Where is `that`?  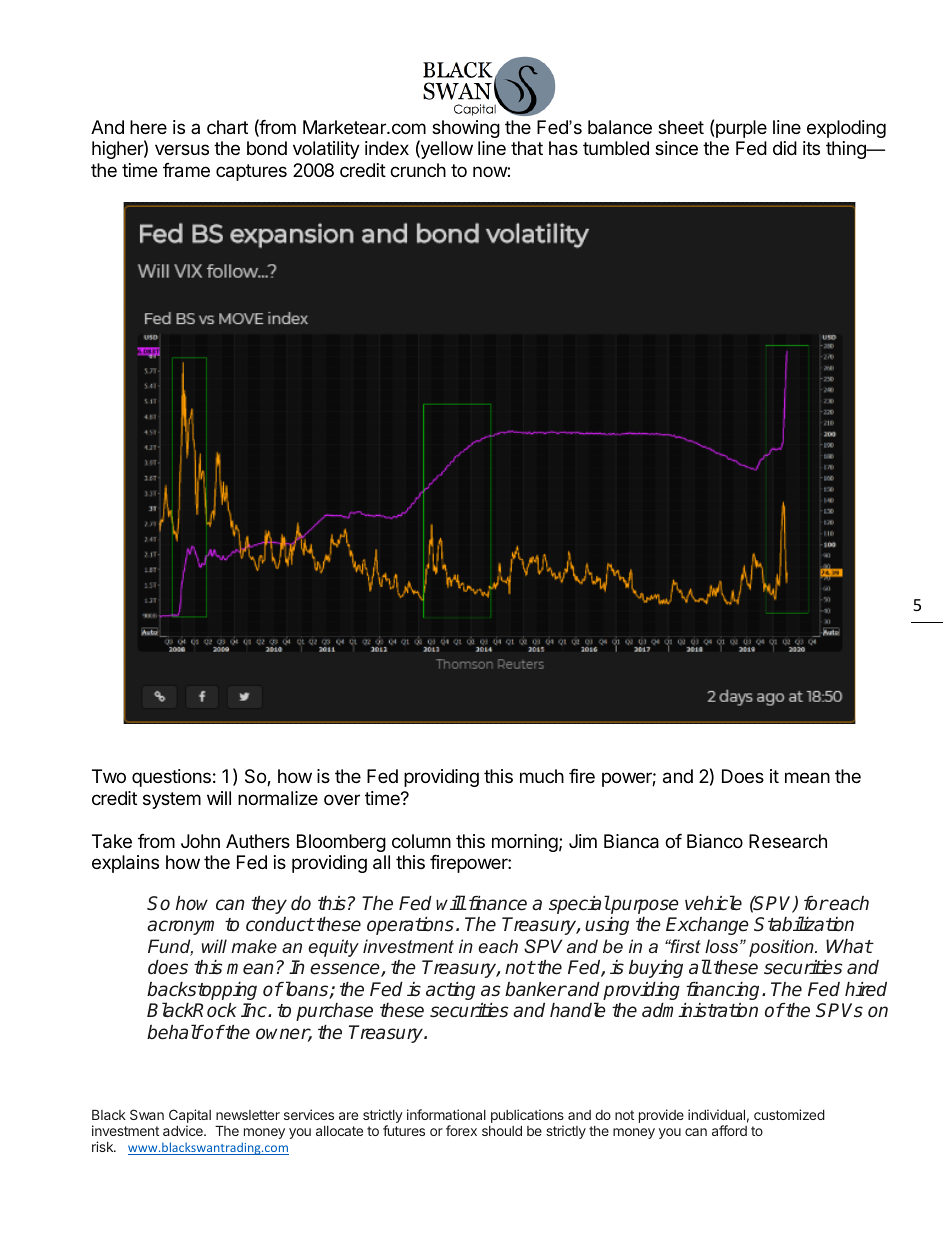 that is located at coordinates (527, 148).
